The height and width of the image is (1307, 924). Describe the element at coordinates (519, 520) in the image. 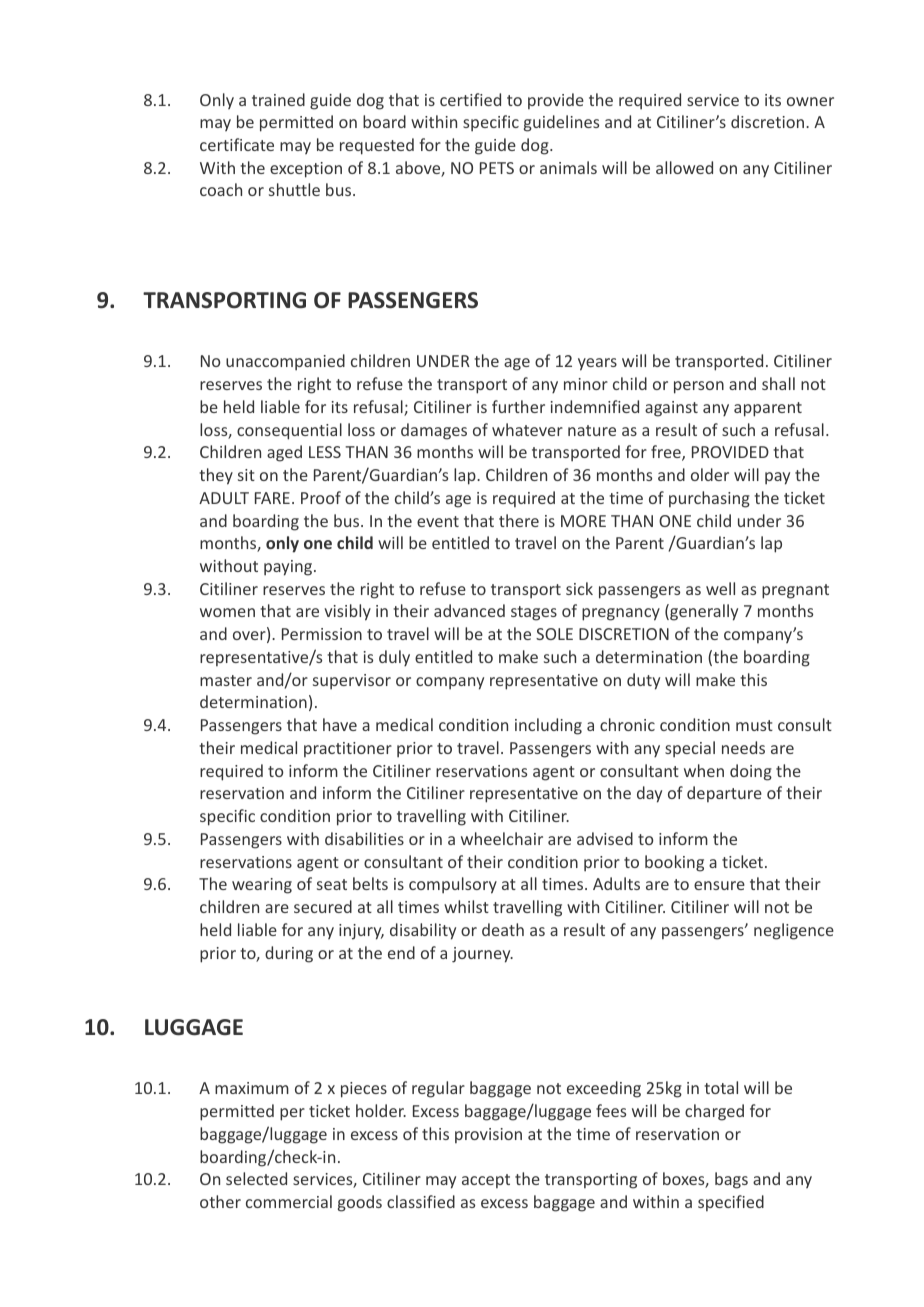

I see `there` at that location.
